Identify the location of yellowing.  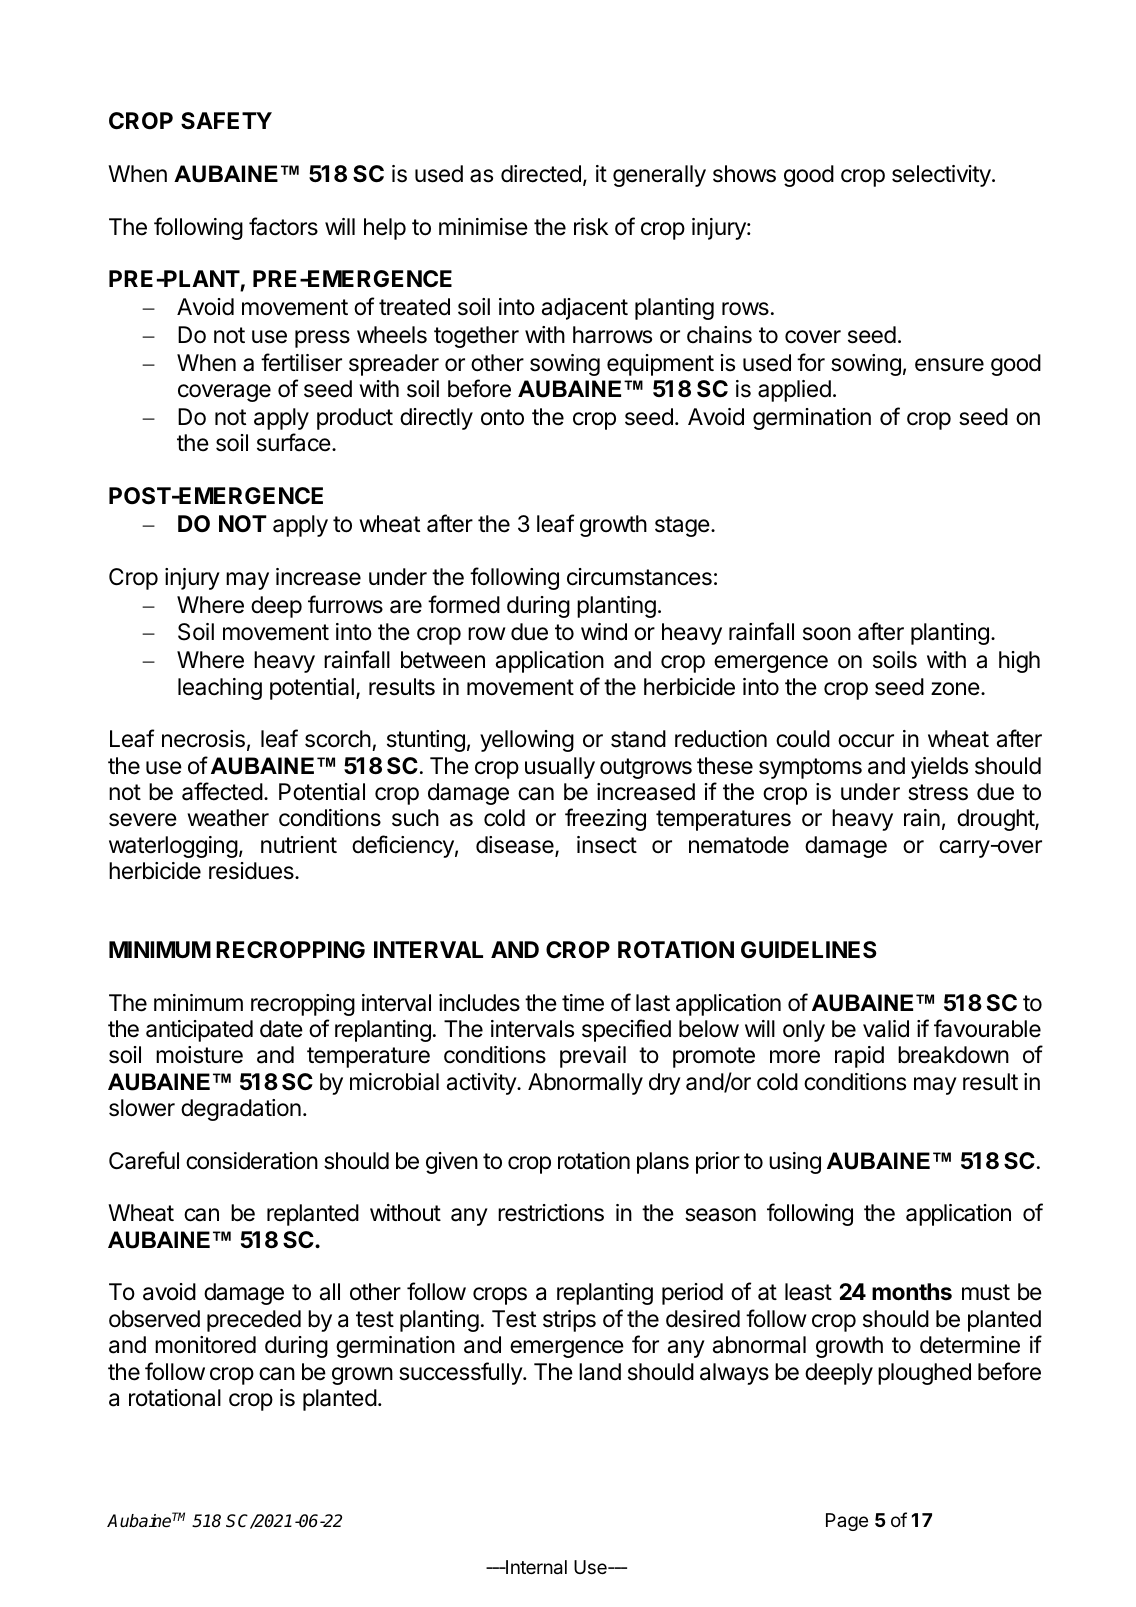
(527, 741).
